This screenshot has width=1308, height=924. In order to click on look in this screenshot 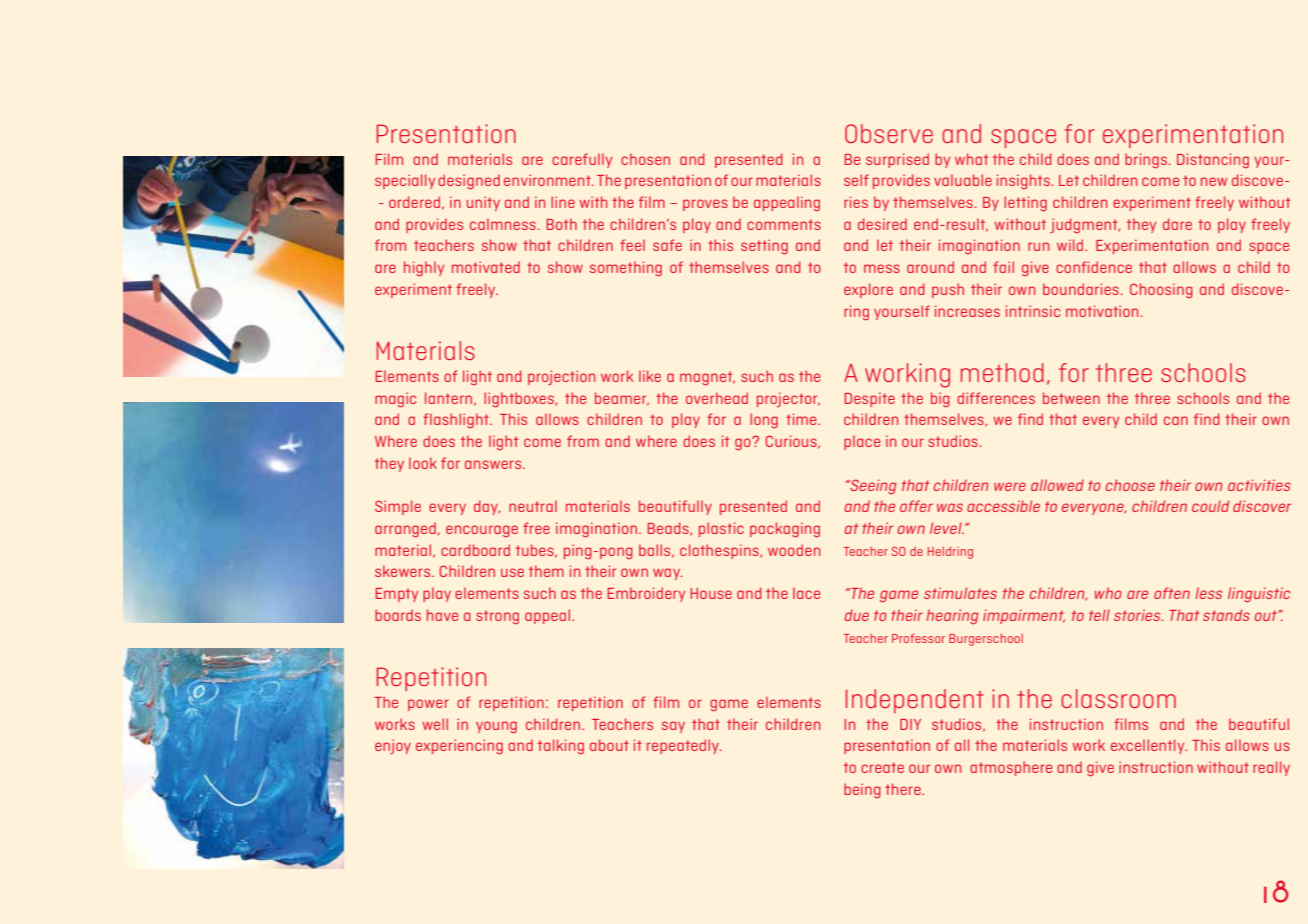, I will do `click(423, 463)`.
